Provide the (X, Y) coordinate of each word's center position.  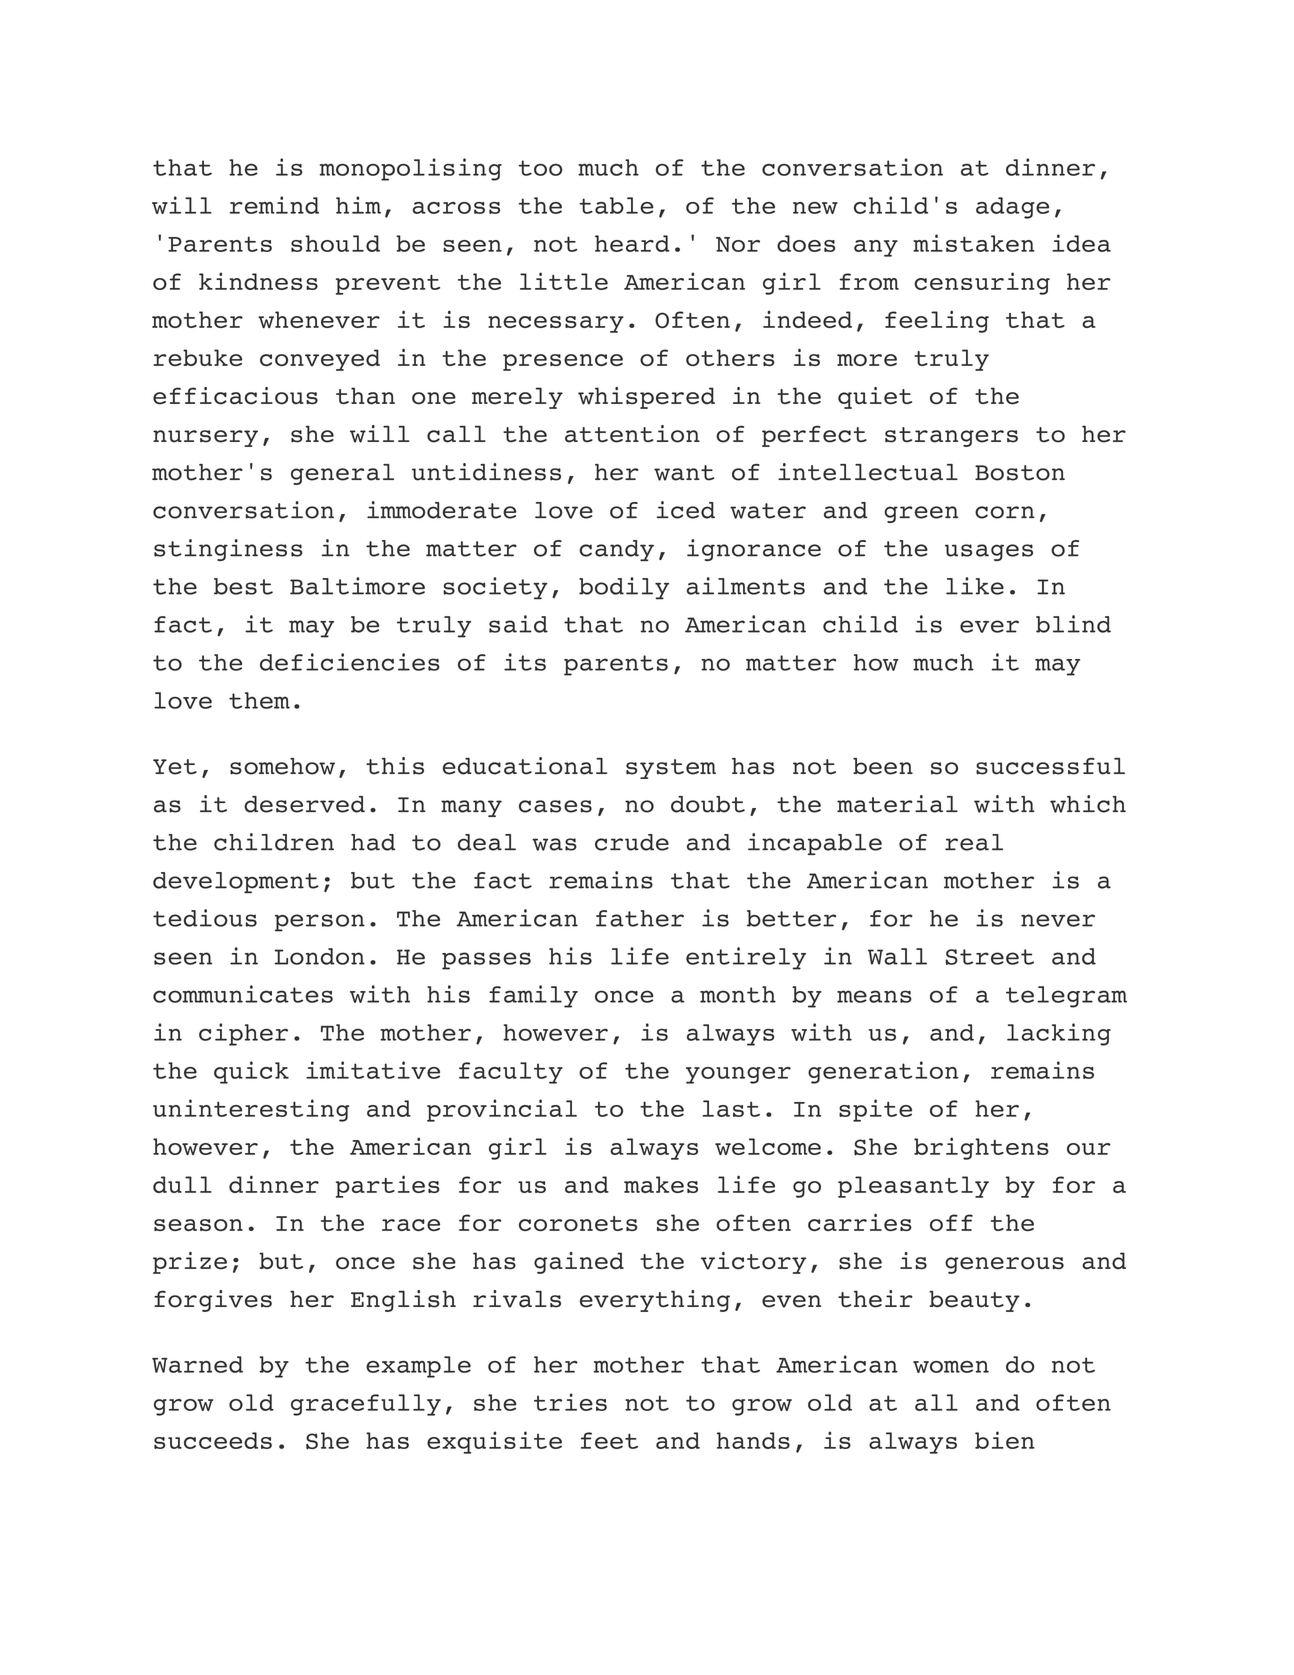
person (320, 923)
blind (1073, 624)
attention (632, 434)
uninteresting (251, 1110)
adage (1012, 208)
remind (274, 205)
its (525, 662)
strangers (951, 437)
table (616, 205)
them (259, 700)
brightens (981, 1148)
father (640, 918)
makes (661, 1184)
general (342, 474)
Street (989, 957)
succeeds (213, 1440)
